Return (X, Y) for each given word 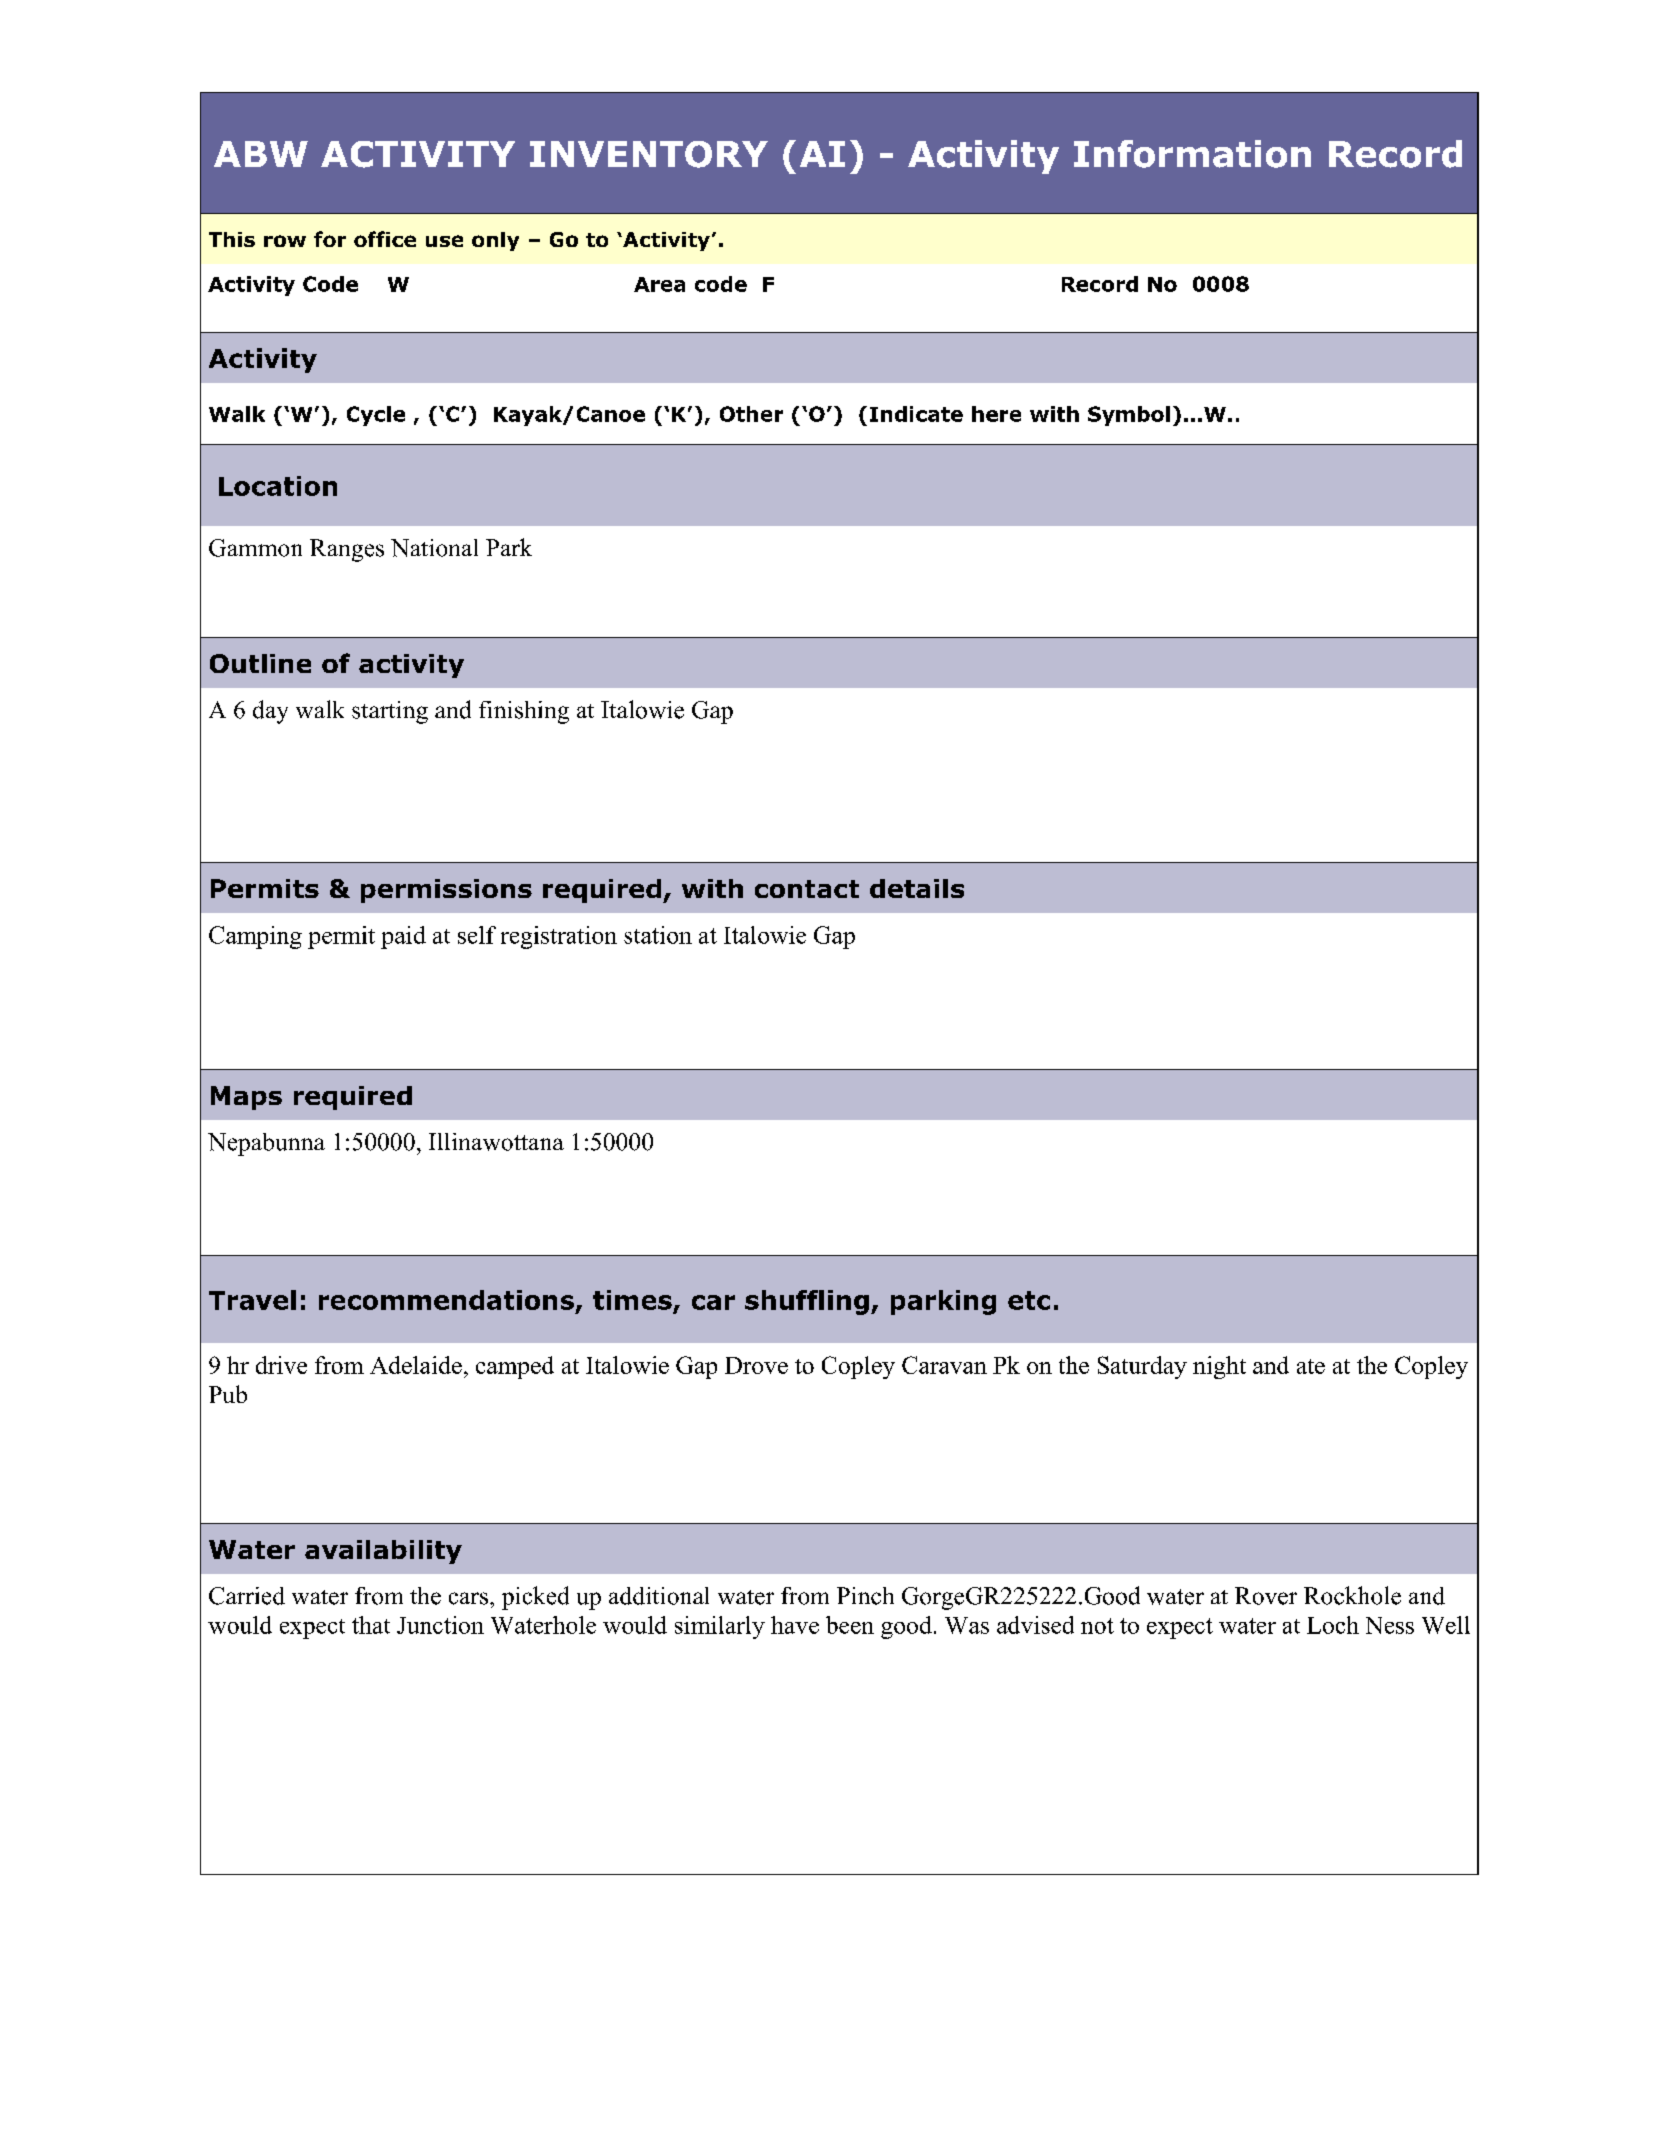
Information (1192, 154)
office (385, 239)
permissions (446, 891)
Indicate (916, 414)
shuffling (807, 1302)
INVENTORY (649, 154)
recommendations (446, 1300)
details (917, 888)
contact (807, 889)
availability (383, 1552)
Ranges (347, 550)
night (1219, 1367)
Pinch (865, 1596)
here (996, 414)
